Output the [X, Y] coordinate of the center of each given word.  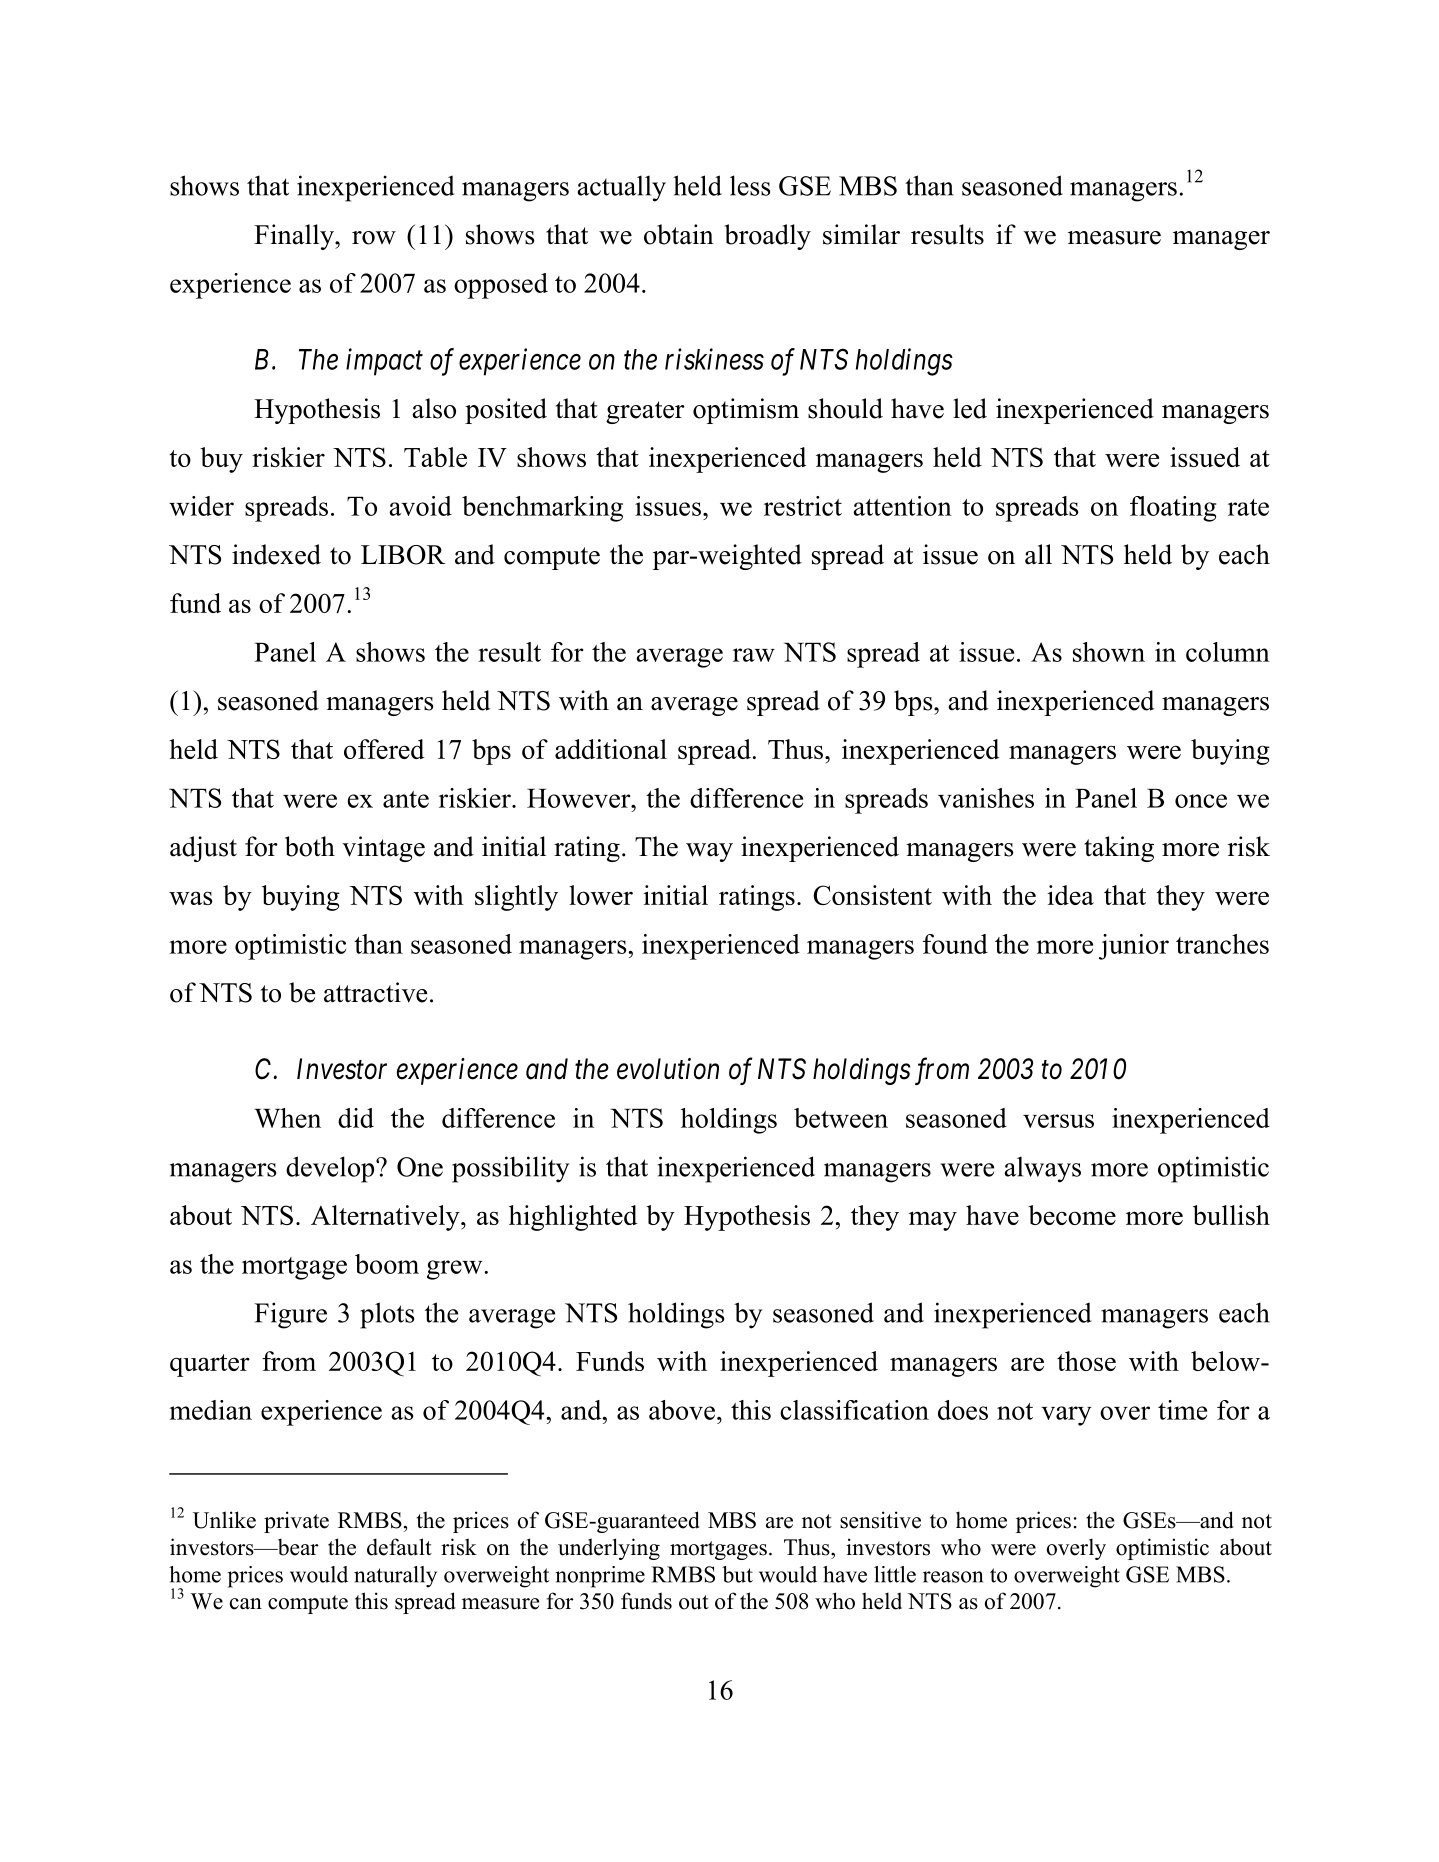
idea [1070, 895]
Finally [295, 237]
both [310, 846]
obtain [679, 234]
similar [861, 234]
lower [601, 895]
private [296, 1522]
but [737, 1574]
